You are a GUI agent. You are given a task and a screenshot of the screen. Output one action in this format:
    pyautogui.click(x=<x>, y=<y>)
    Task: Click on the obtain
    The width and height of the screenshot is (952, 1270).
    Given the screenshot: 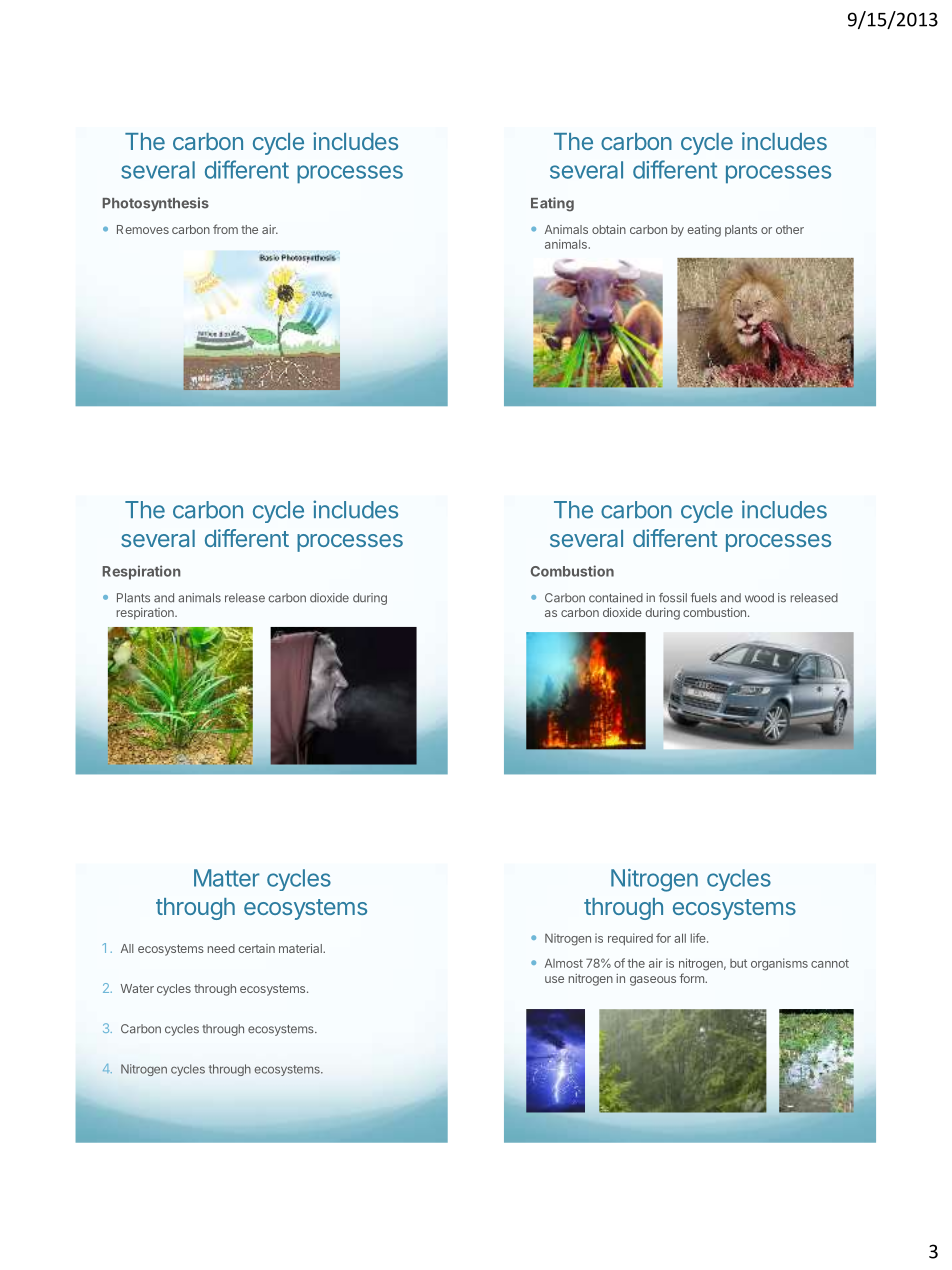 What is the action you would take?
    pyautogui.click(x=609, y=229)
